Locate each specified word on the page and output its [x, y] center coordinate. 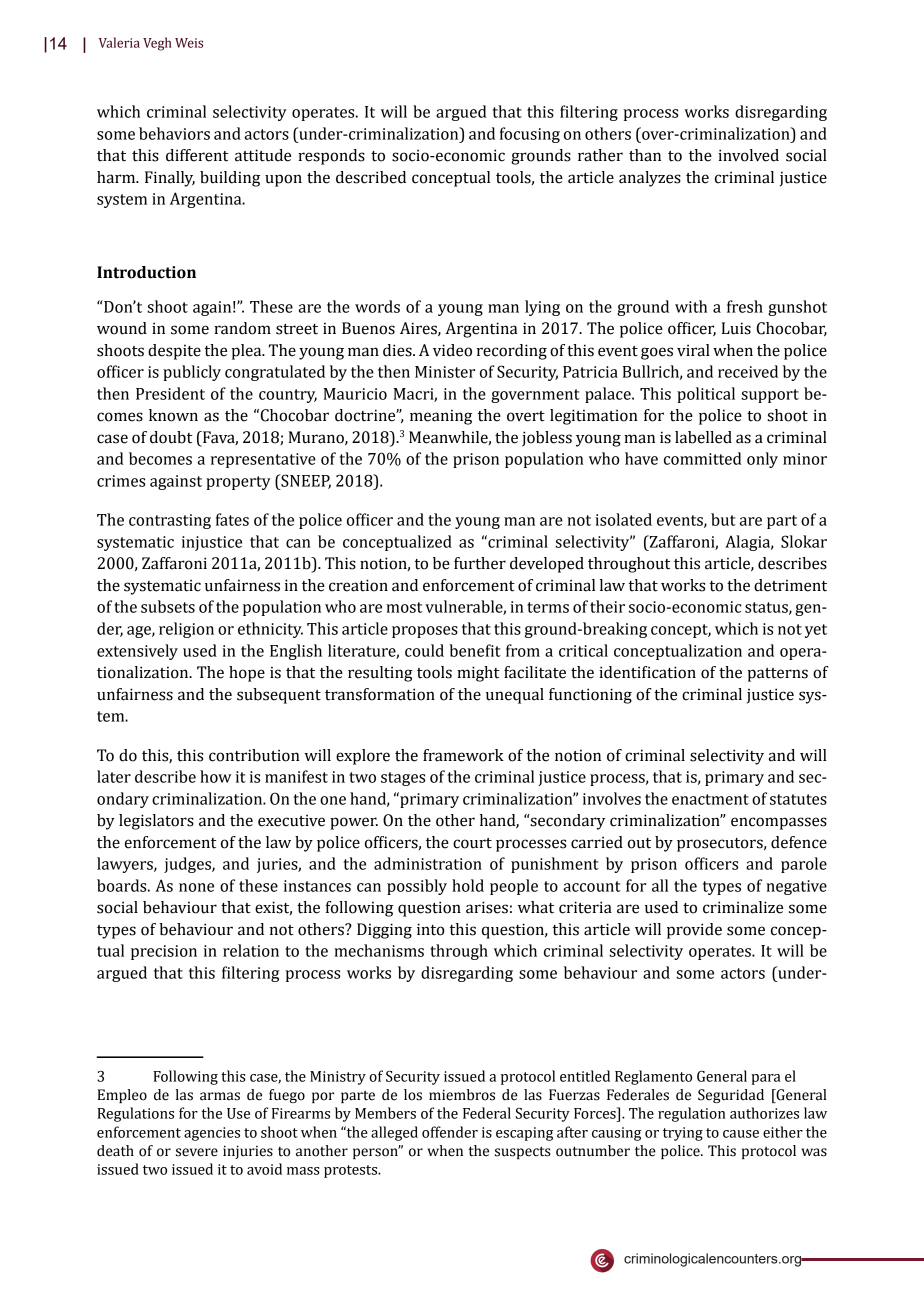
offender [450, 1132]
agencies [212, 1134]
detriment [790, 585]
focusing [530, 135]
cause [741, 1134]
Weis [189, 43]
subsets [168, 606]
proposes [425, 632]
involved [748, 155]
